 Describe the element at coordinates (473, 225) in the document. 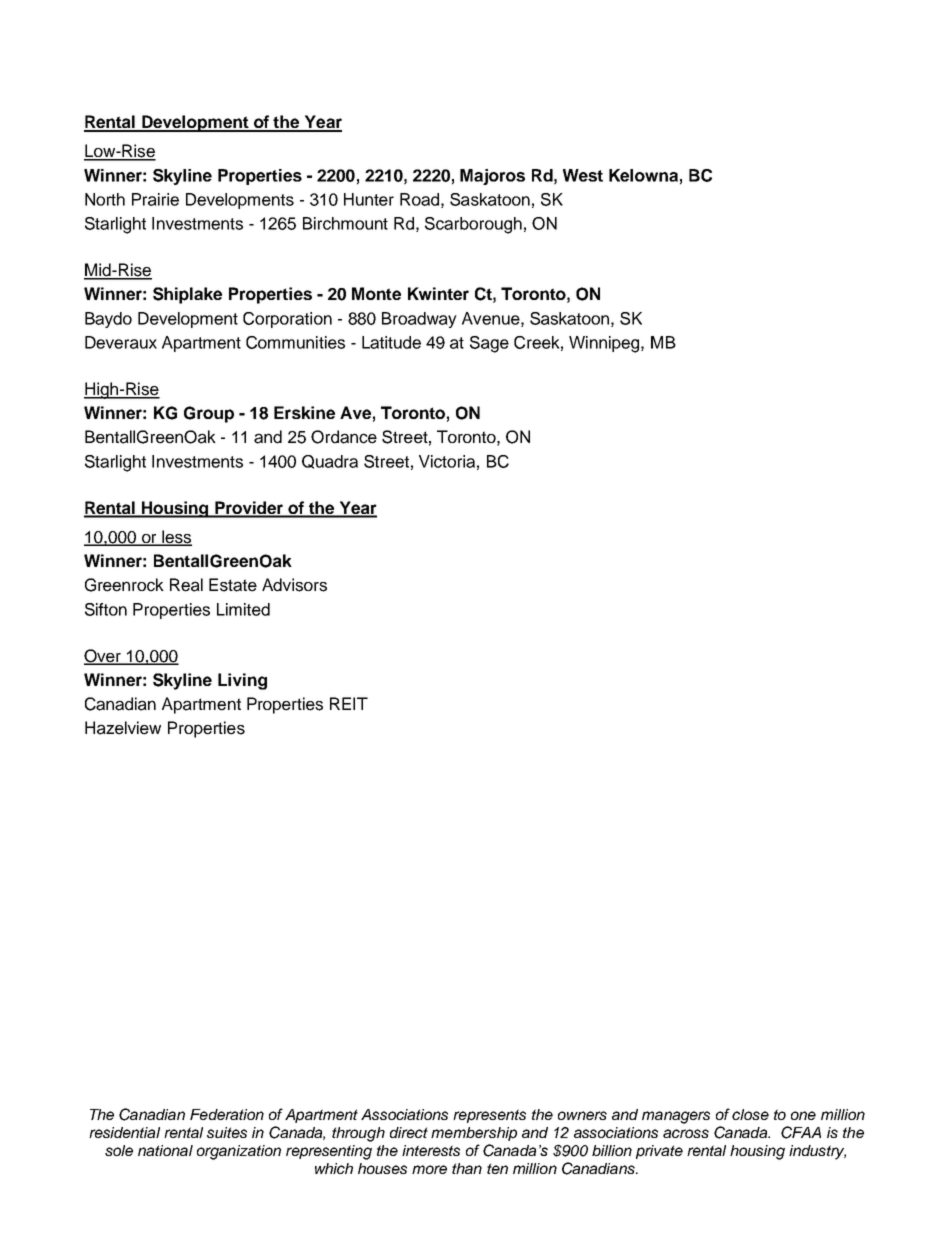

I see `Scarborough` at that location.
